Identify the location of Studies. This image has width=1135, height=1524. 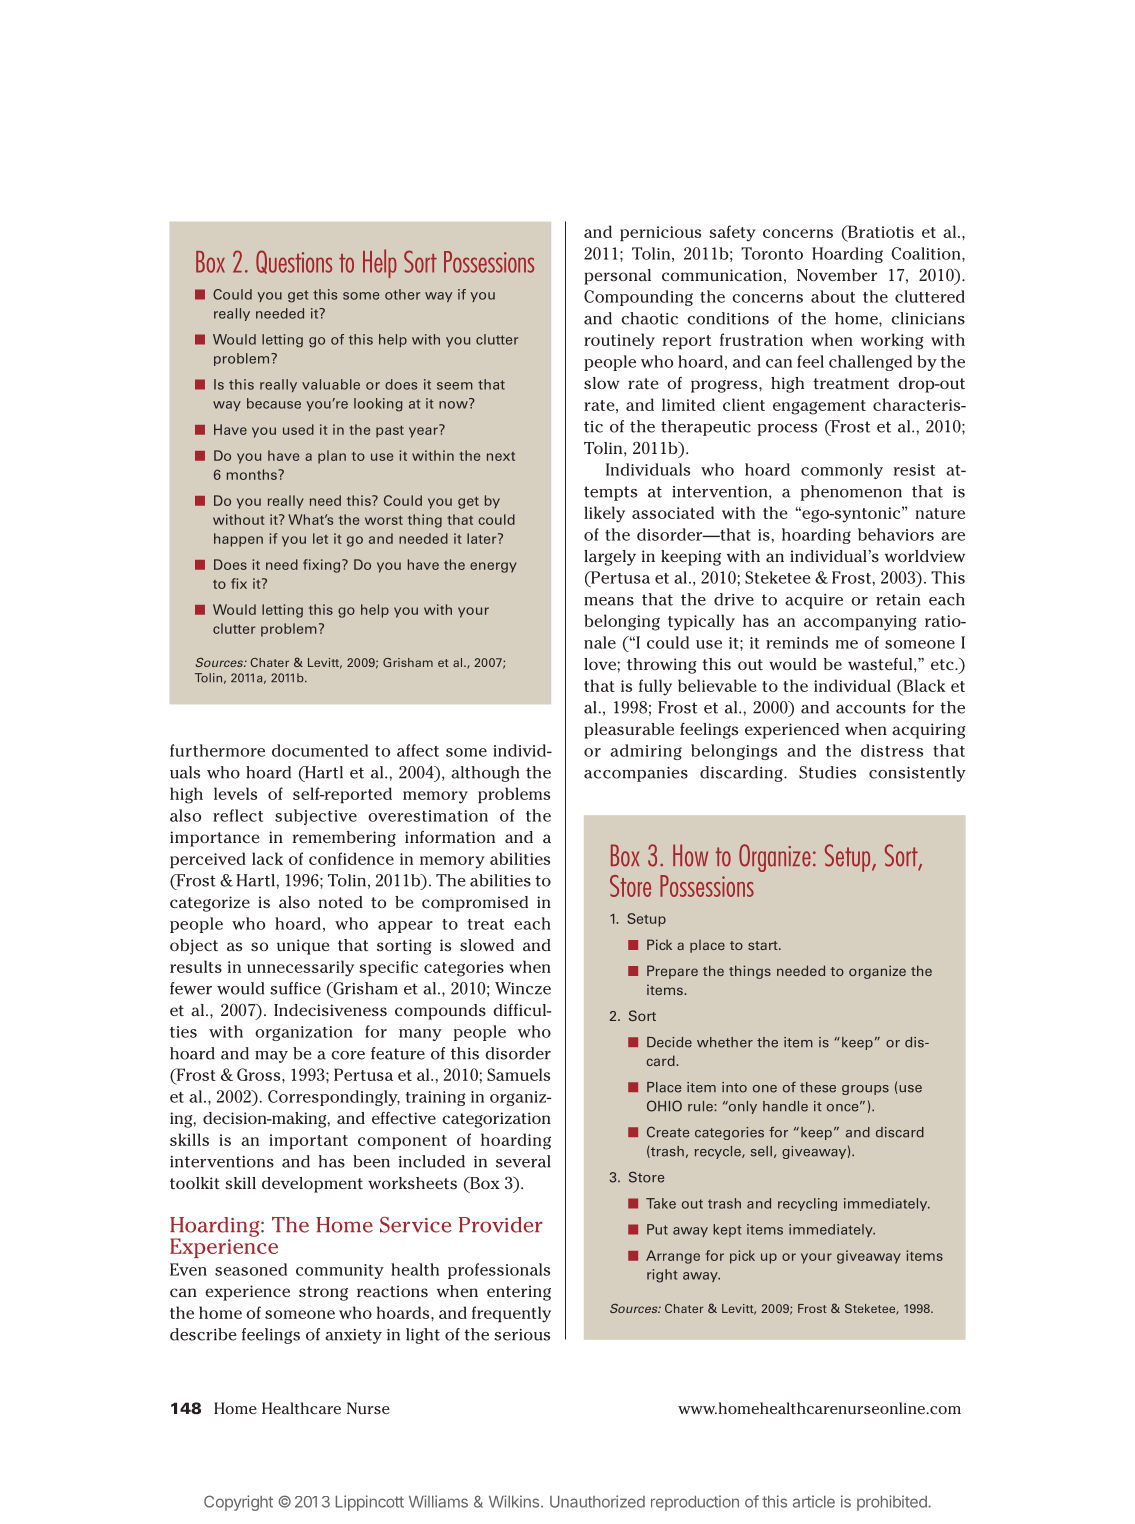
(827, 772).
